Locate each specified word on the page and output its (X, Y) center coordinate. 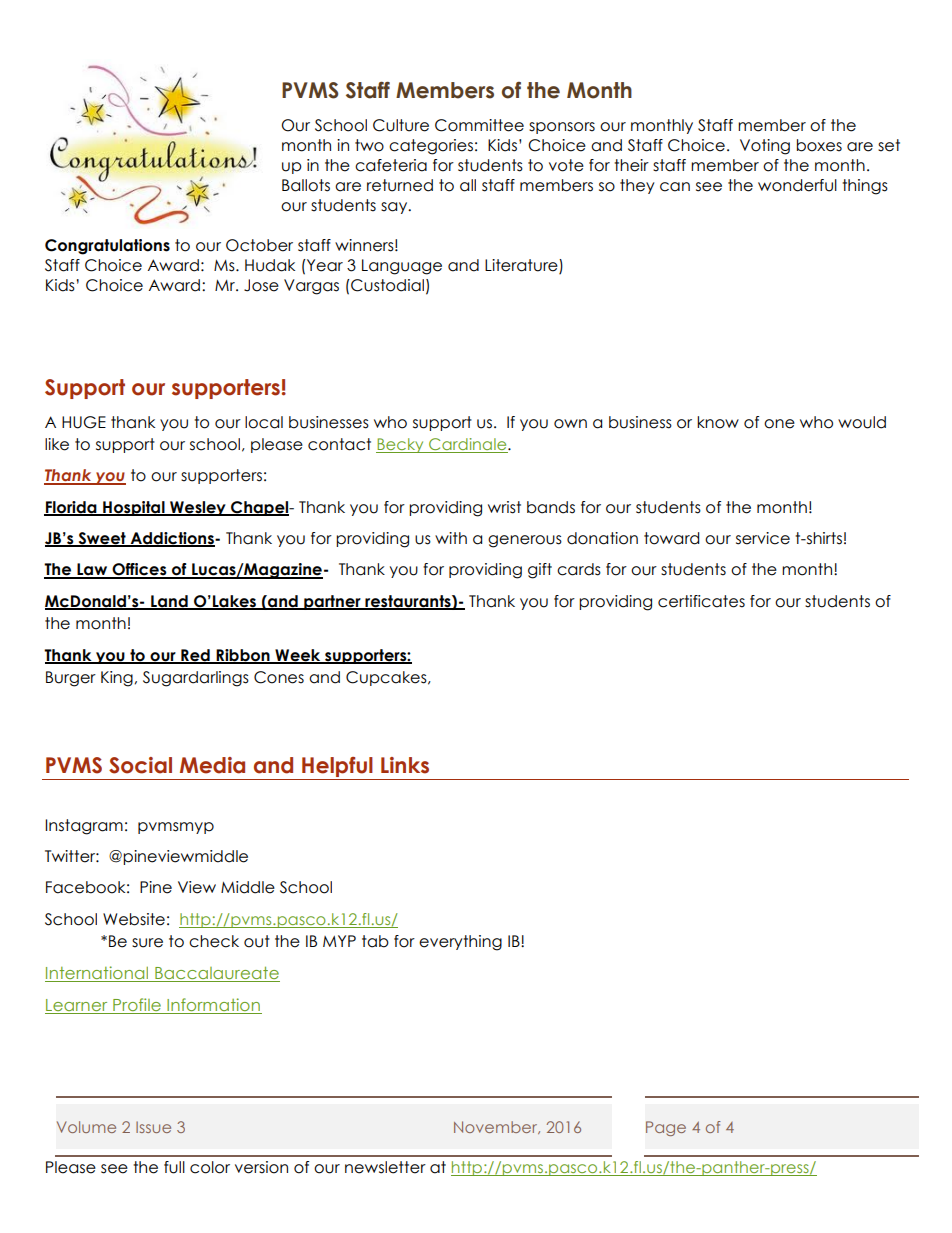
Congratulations (107, 247)
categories (431, 147)
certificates (701, 601)
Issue (153, 1127)
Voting (765, 147)
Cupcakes (387, 678)
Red (195, 656)
